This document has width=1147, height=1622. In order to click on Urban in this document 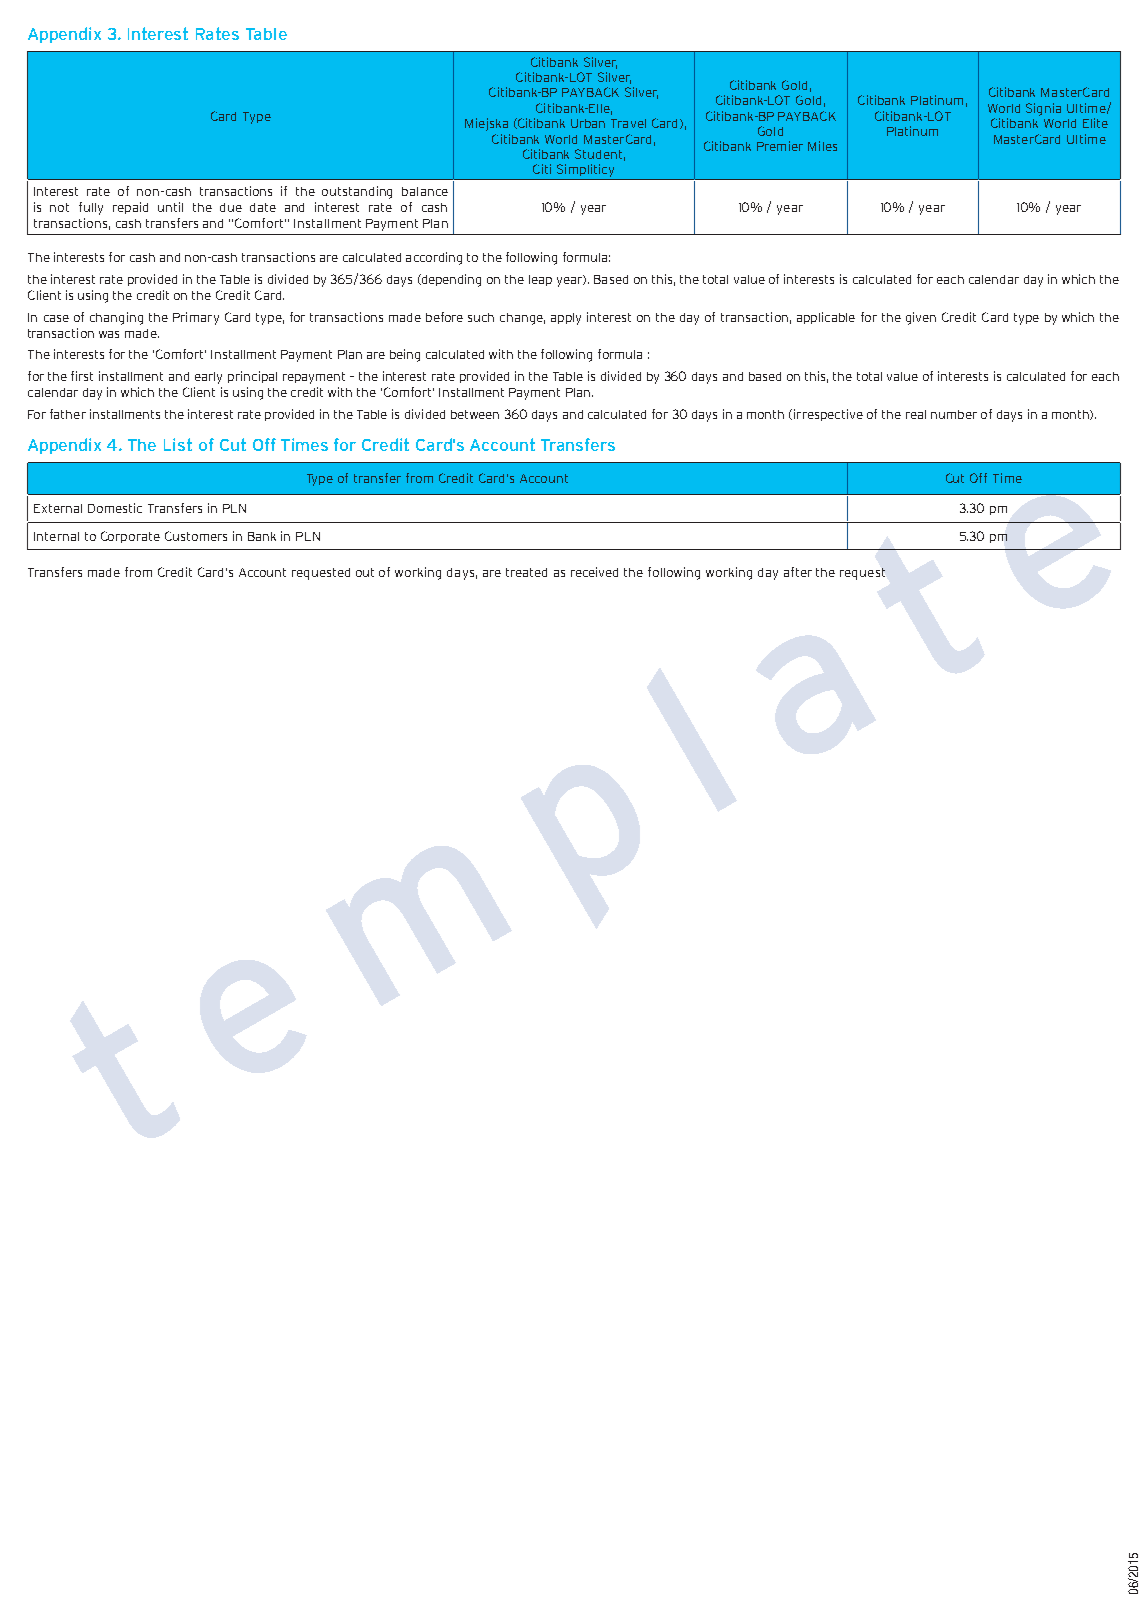, I will do `click(588, 123)`.
